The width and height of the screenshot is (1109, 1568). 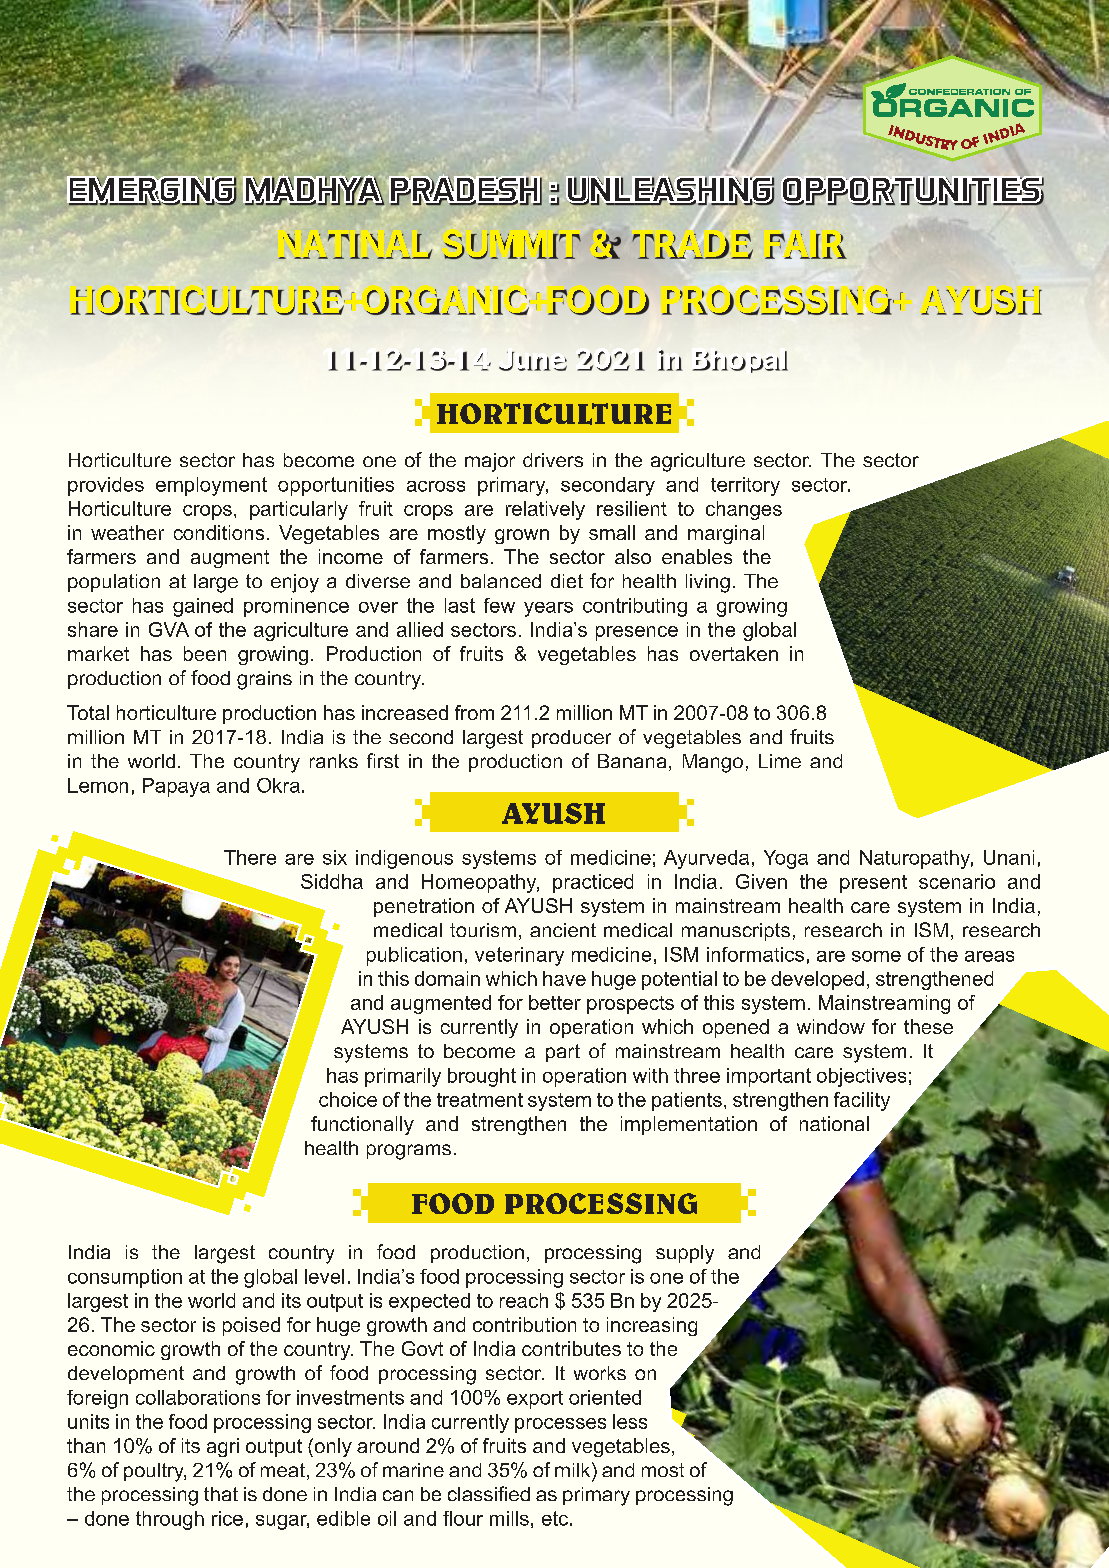 What do you see at coordinates (726, 534) in the screenshot?
I see `marginal` at bounding box center [726, 534].
